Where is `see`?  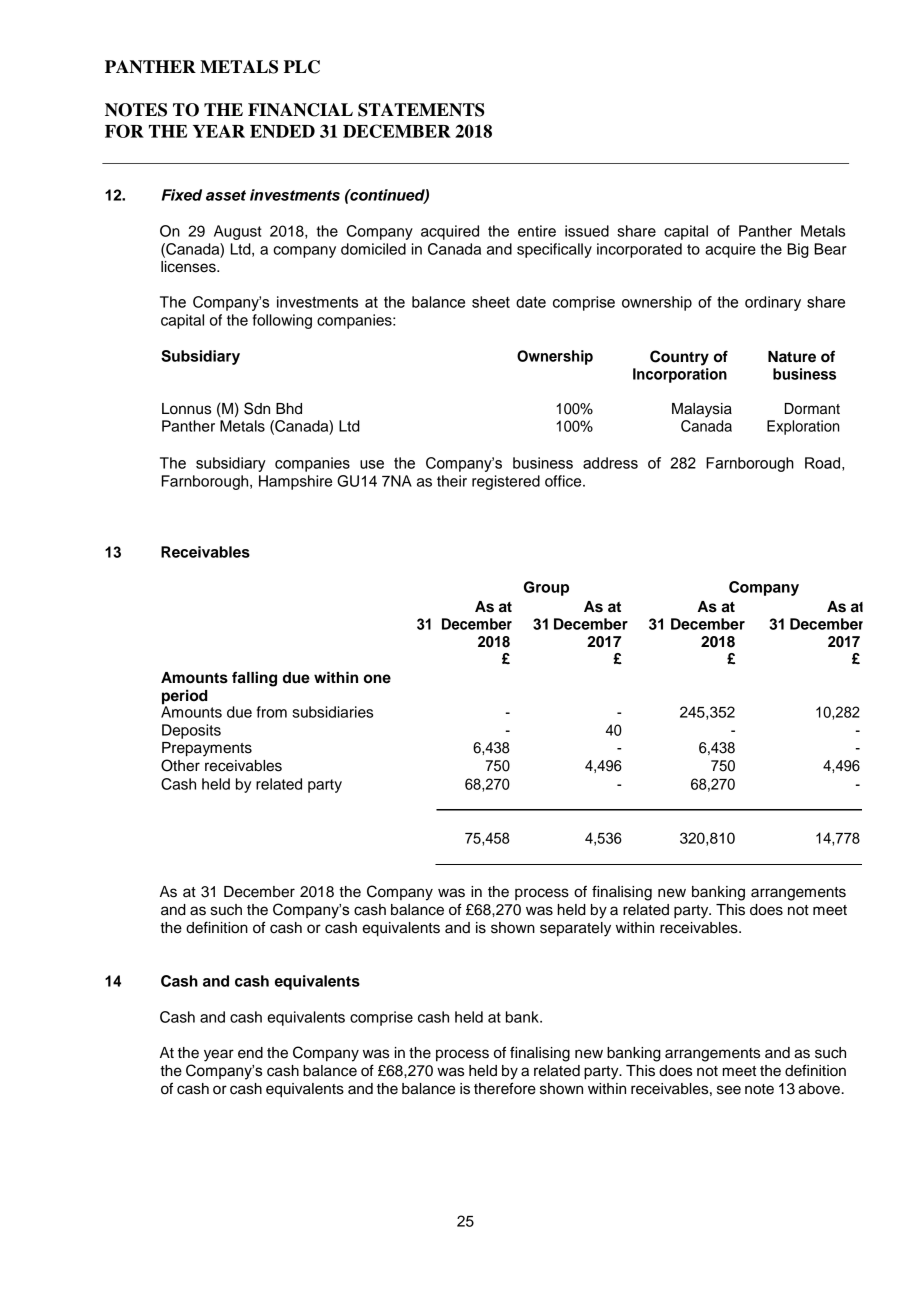
see is located at coordinates (729, 1090).
